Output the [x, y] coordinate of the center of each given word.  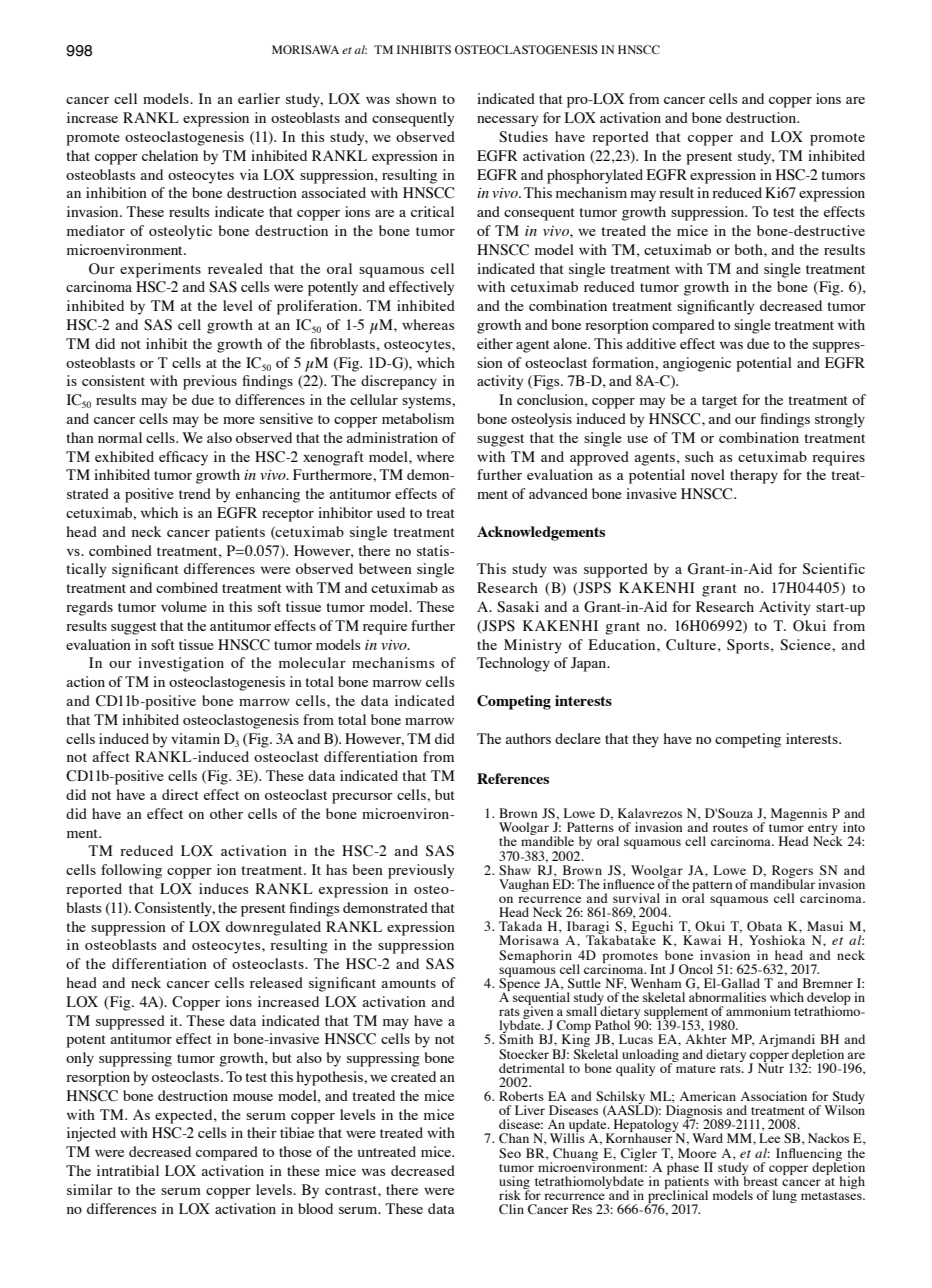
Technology [513, 664]
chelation [170, 155]
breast [760, 1180]
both [750, 249]
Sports [748, 646]
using [514, 1183]
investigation [181, 664]
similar [90, 1189]
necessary [507, 121]
